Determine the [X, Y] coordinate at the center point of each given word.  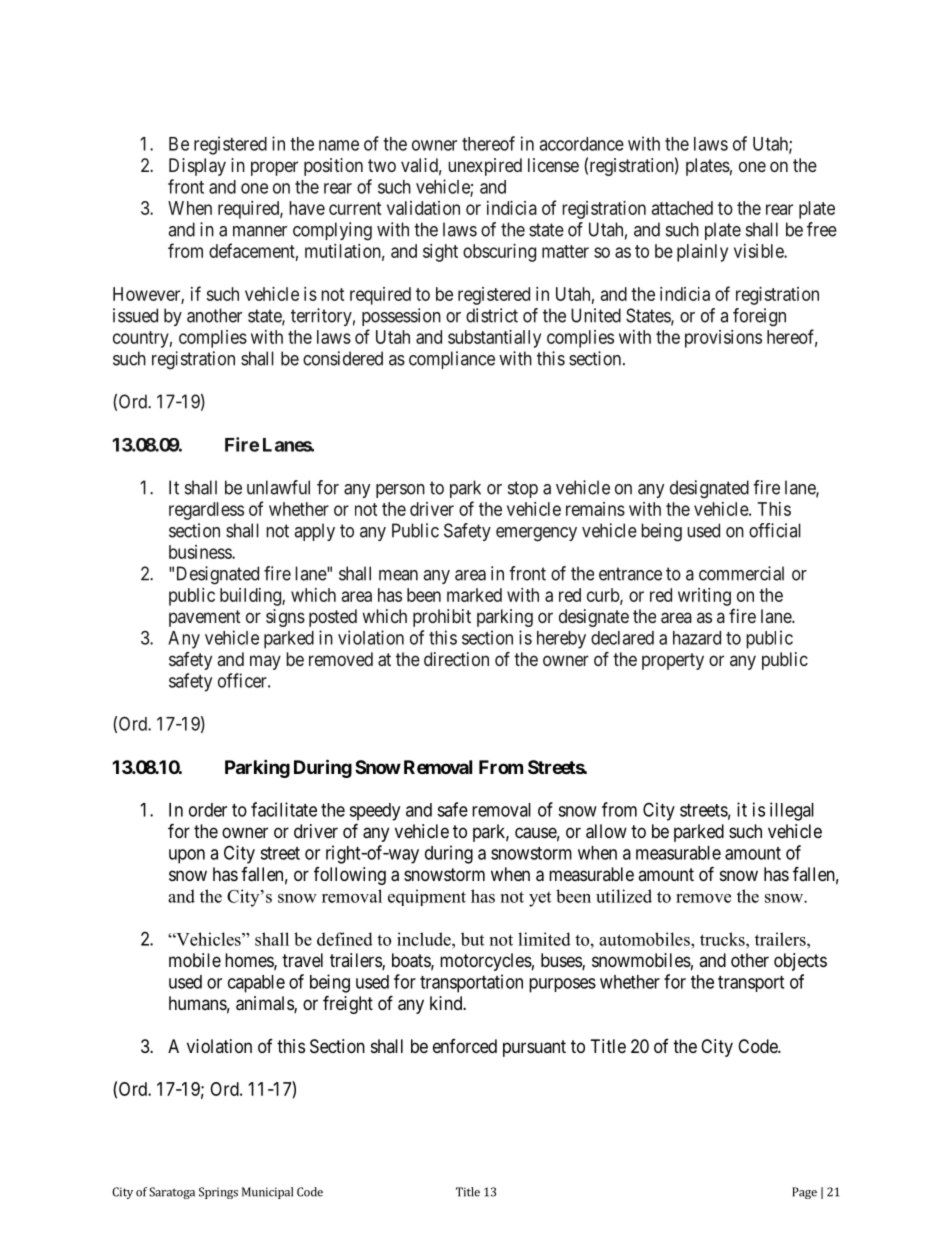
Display [197, 167]
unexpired [485, 167]
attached [682, 208]
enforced [465, 1046]
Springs [218, 1193]
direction [456, 659]
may [265, 662]
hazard [697, 638]
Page [804, 1193]
